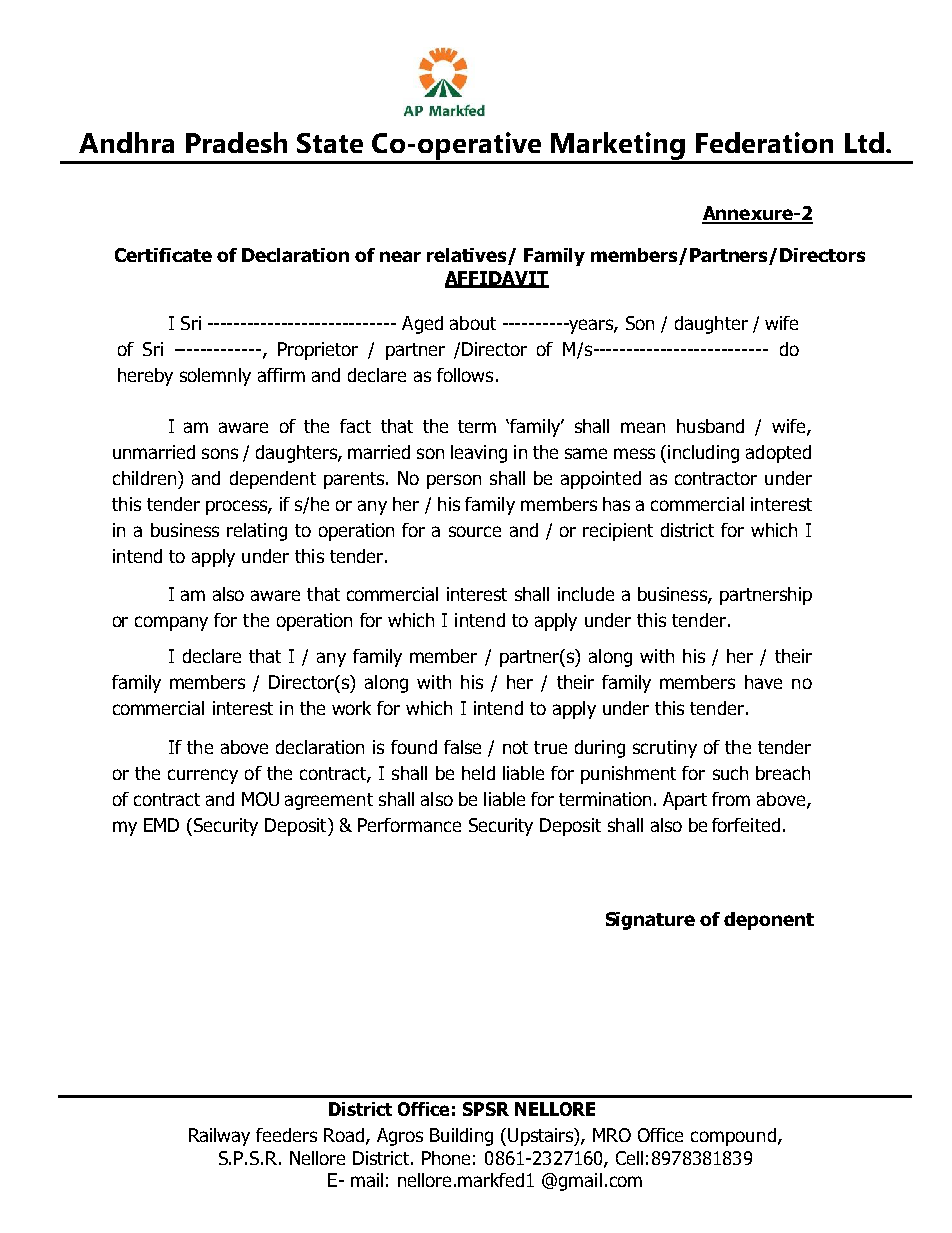 Image resolution: width=952 pixels, height=1233 pixels. What do you see at coordinates (778, 454) in the screenshot?
I see `adopted` at bounding box center [778, 454].
